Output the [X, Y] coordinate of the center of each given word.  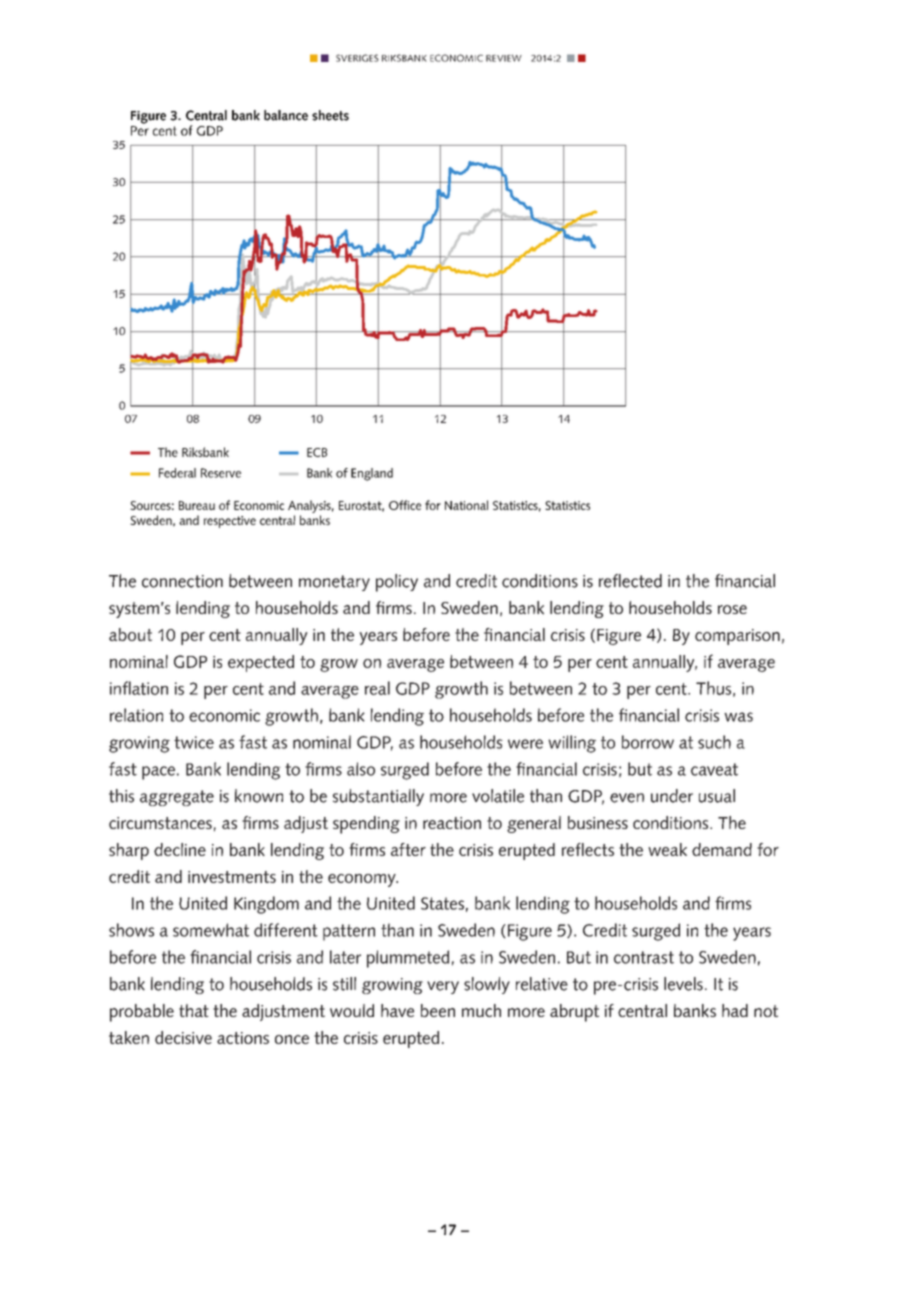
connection [182, 581]
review [504, 58]
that [194, 1010]
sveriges [357, 58]
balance [286, 115]
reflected [630, 581]
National [466, 505]
